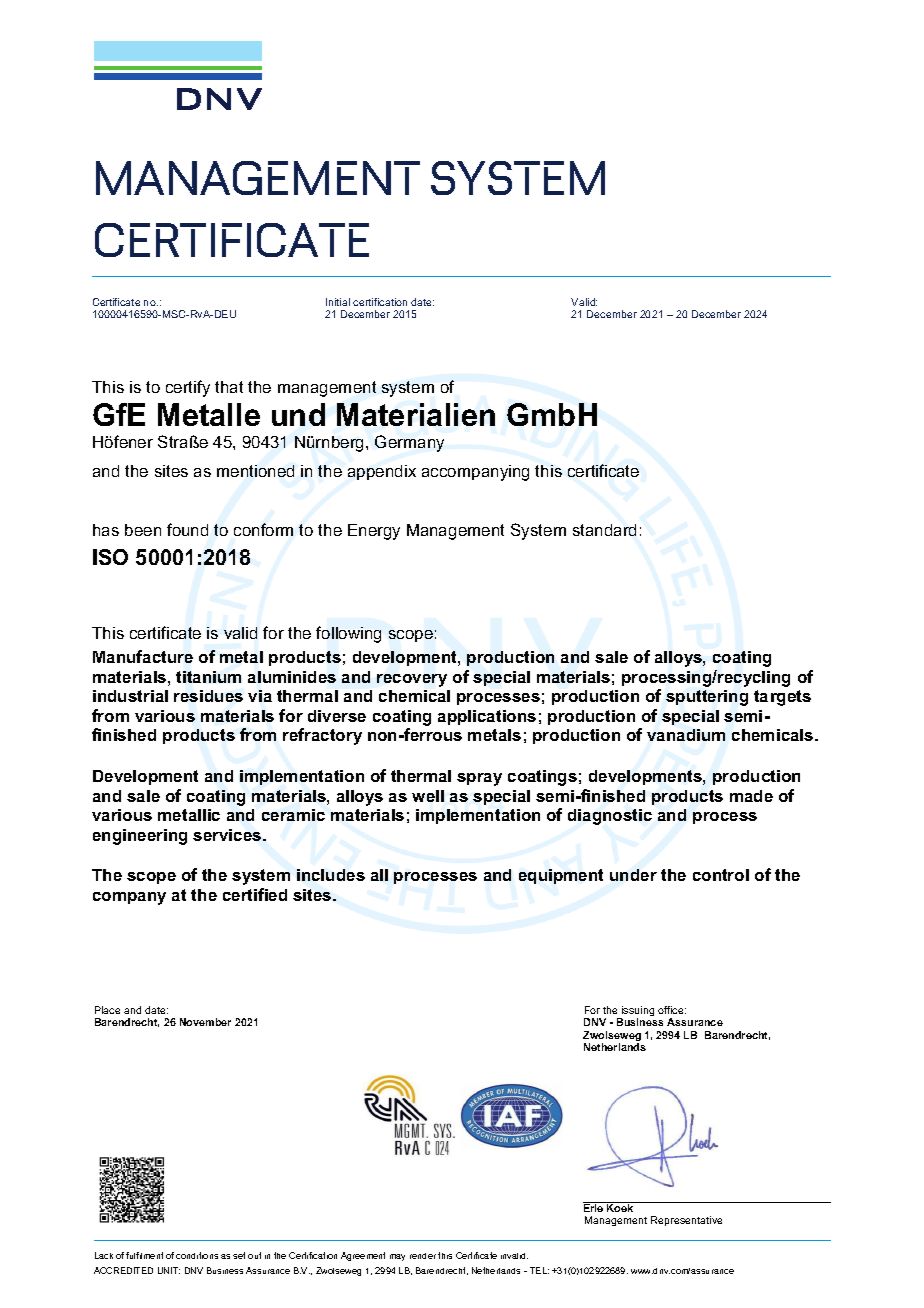 This document has height=1308, width=924. Describe the element at coordinates (208, 696) in the document. I see `residues` at that location.
